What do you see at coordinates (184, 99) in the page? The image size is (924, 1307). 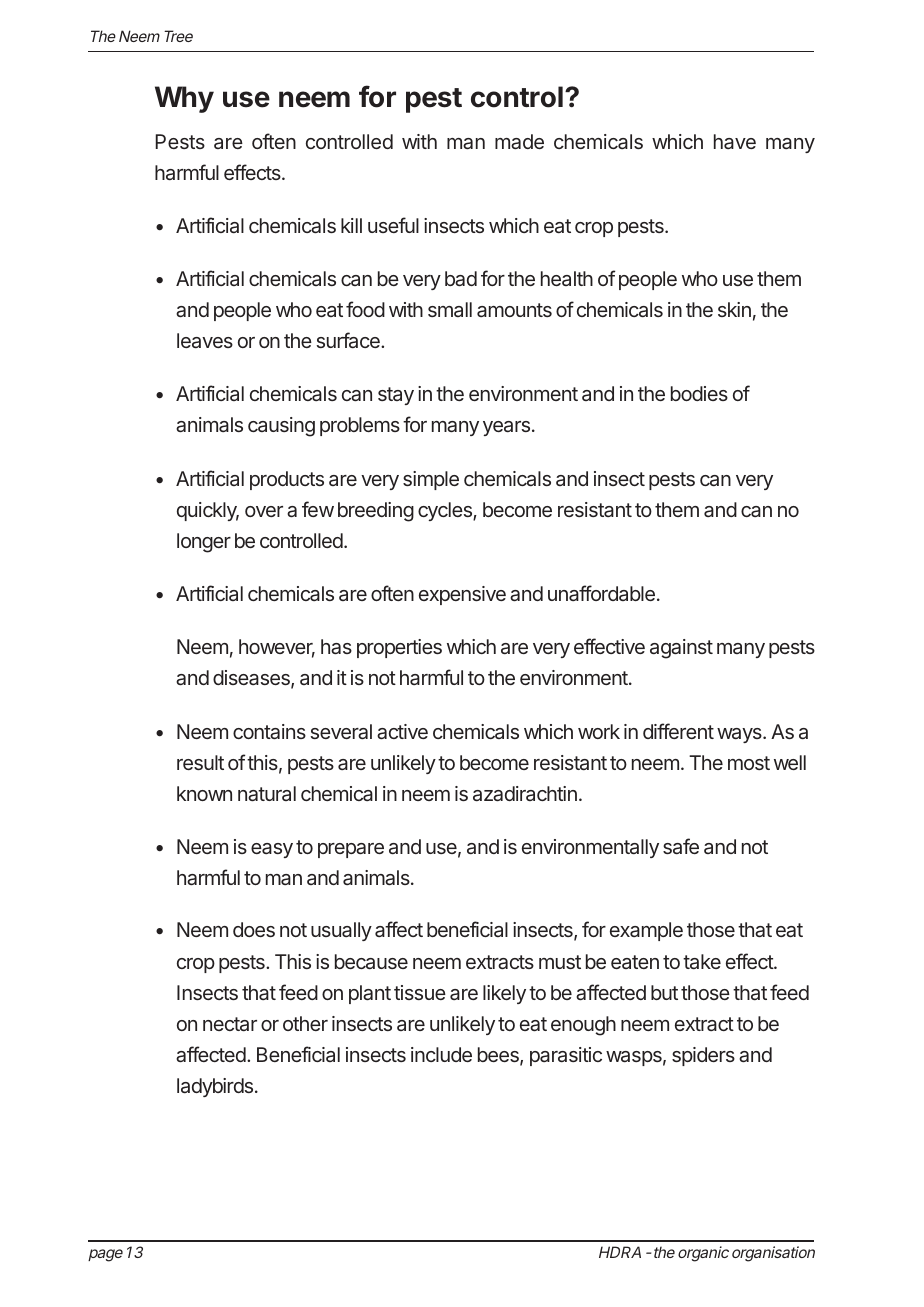 I see `Why` at bounding box center [184, 99].
